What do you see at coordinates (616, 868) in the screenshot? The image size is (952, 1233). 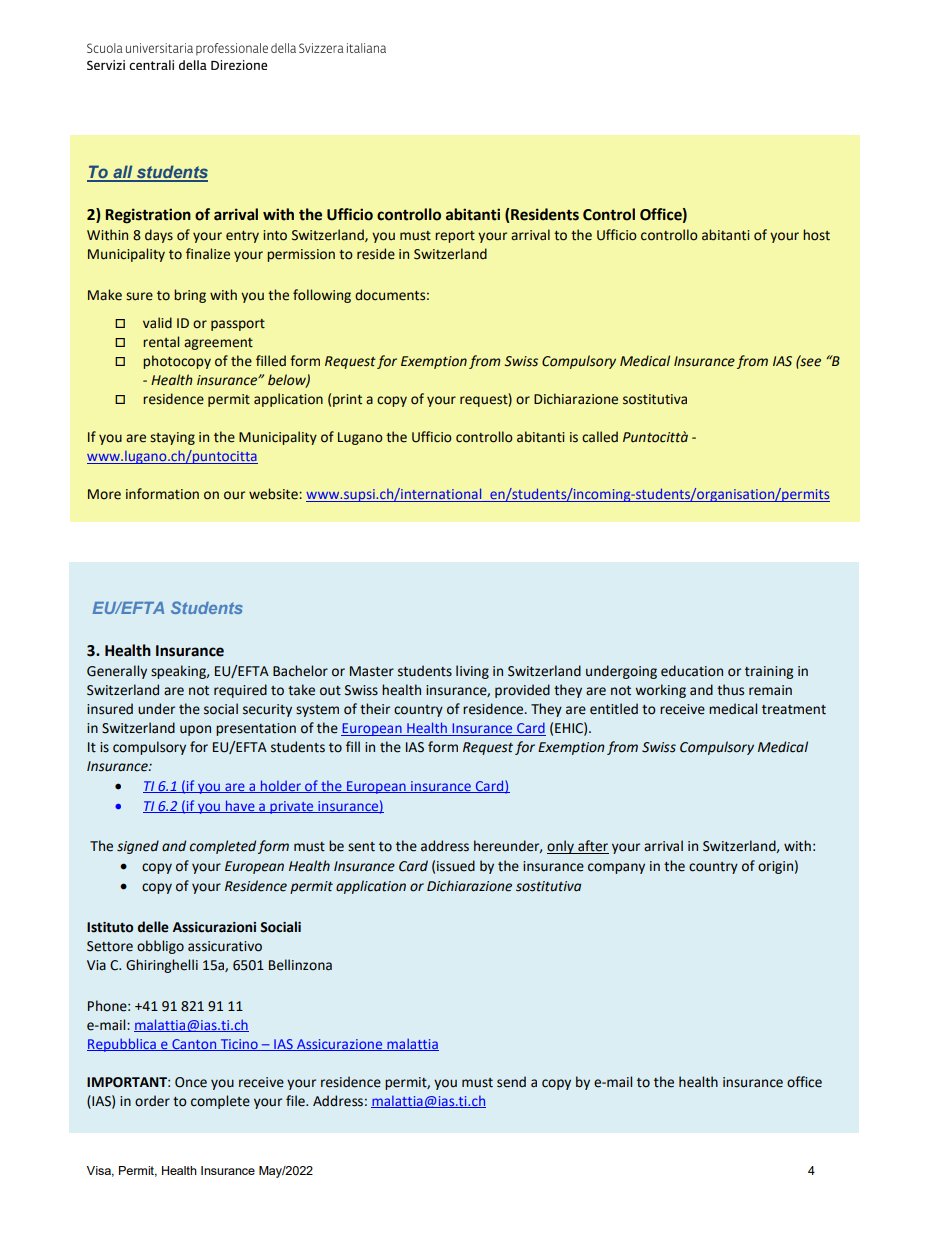 I see `company` at bounding box center [616, 868].
